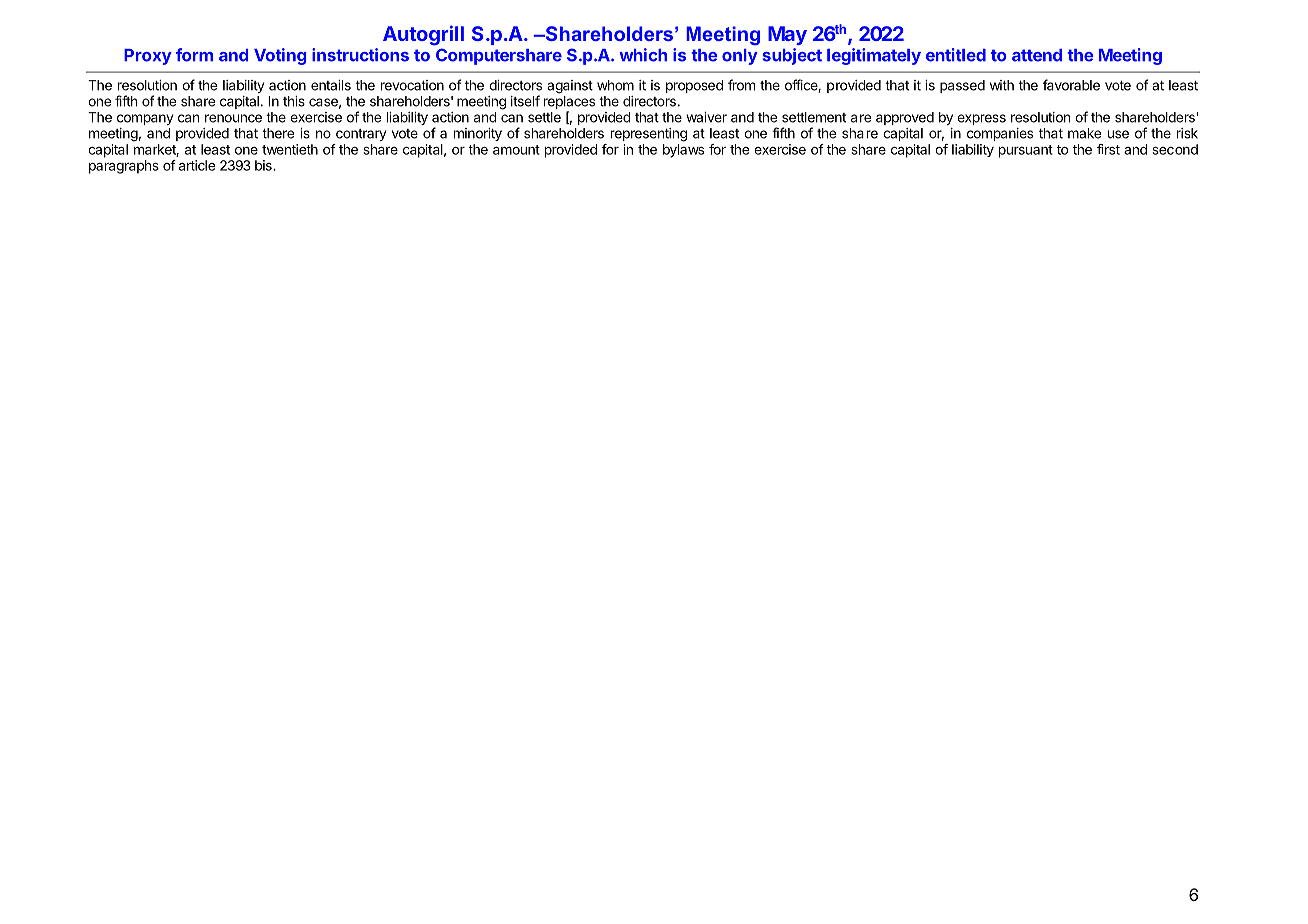 The width and height of the screenshot is (1308, 924). What do you see at coordinates (264, 165) in the screenshot?
I see `bis` at bounding box center [264, 165].
